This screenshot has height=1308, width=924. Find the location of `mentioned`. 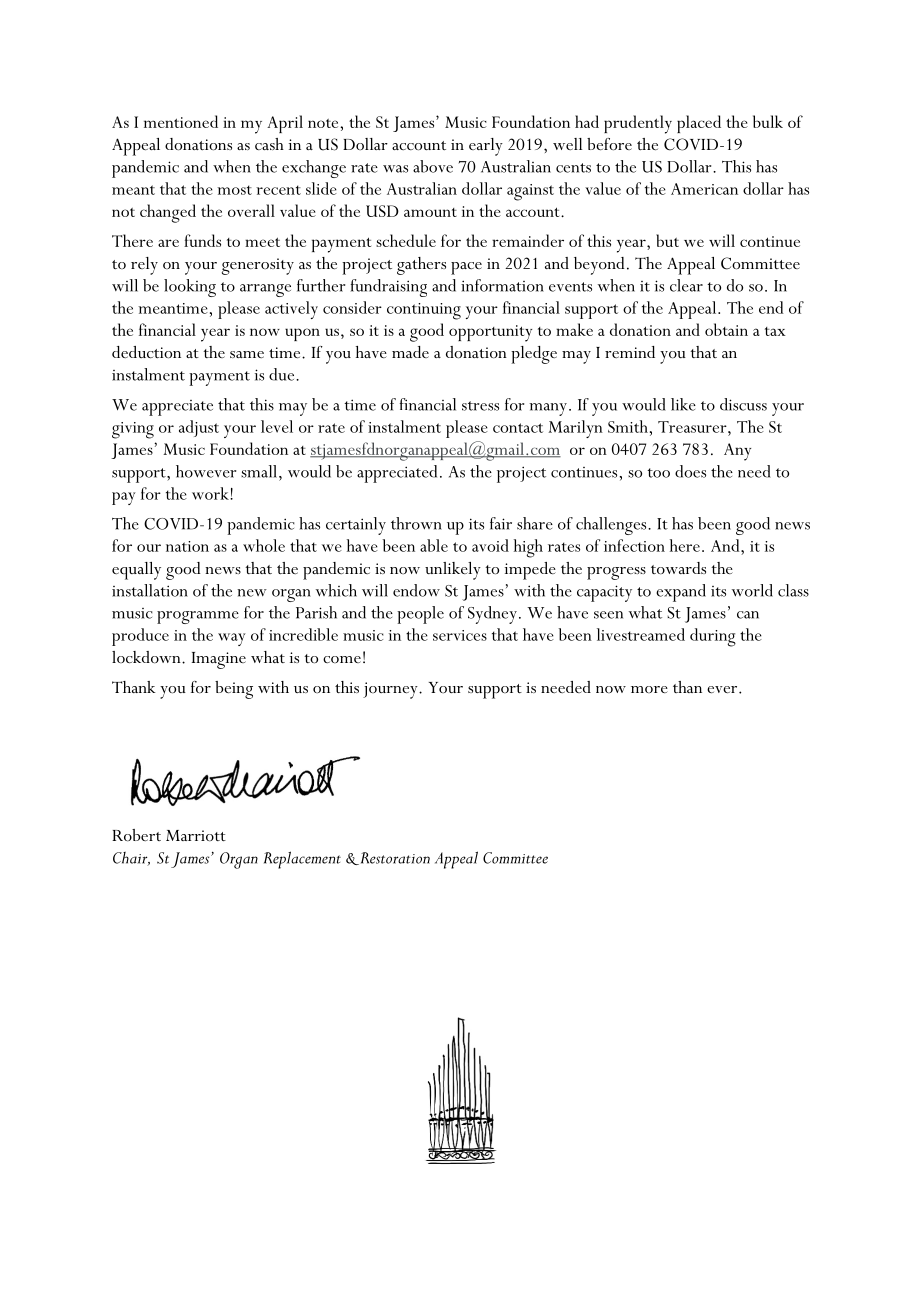

mentioned is located at coordinates (181, 121).
